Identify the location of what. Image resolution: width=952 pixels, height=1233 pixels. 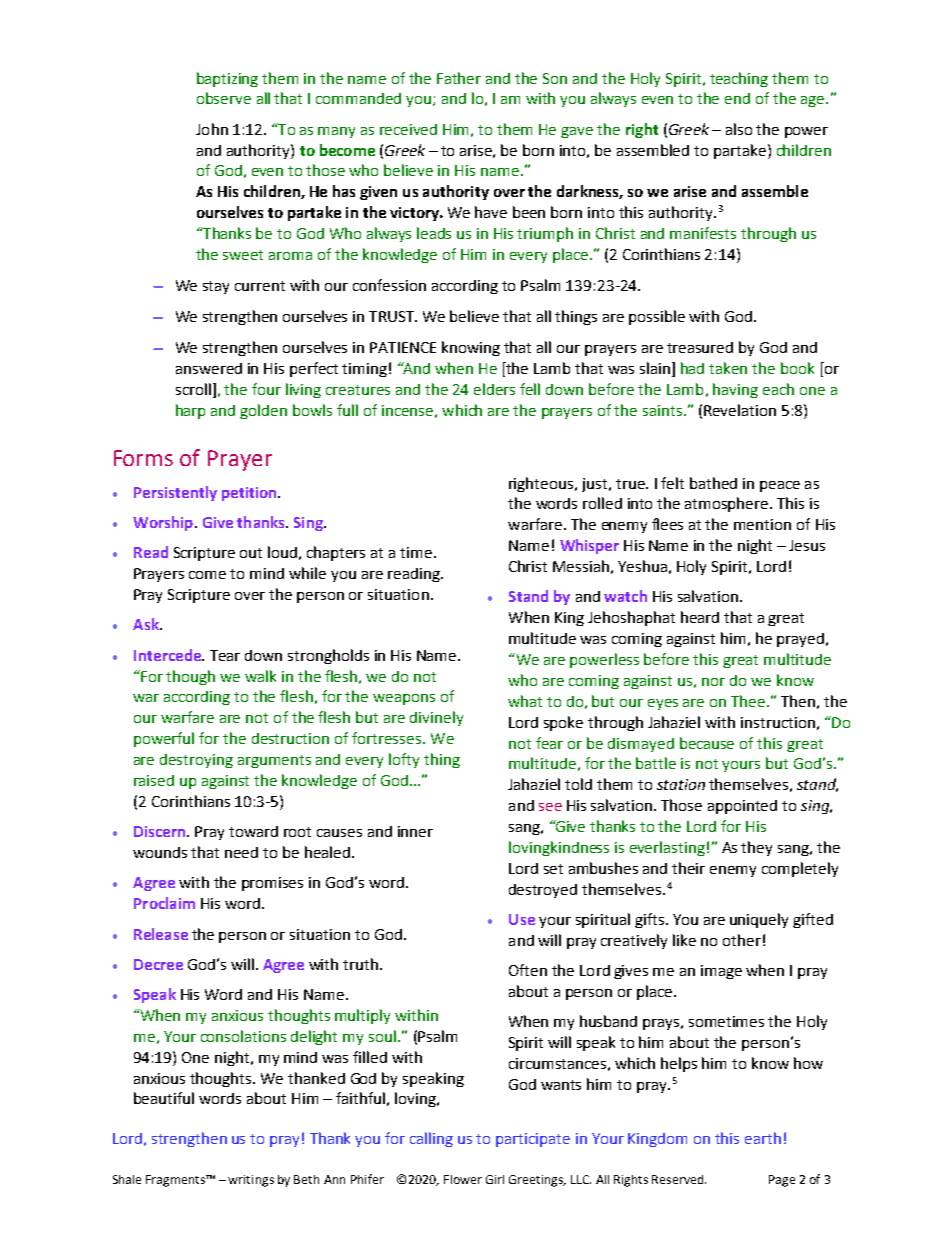
(525, 701).
